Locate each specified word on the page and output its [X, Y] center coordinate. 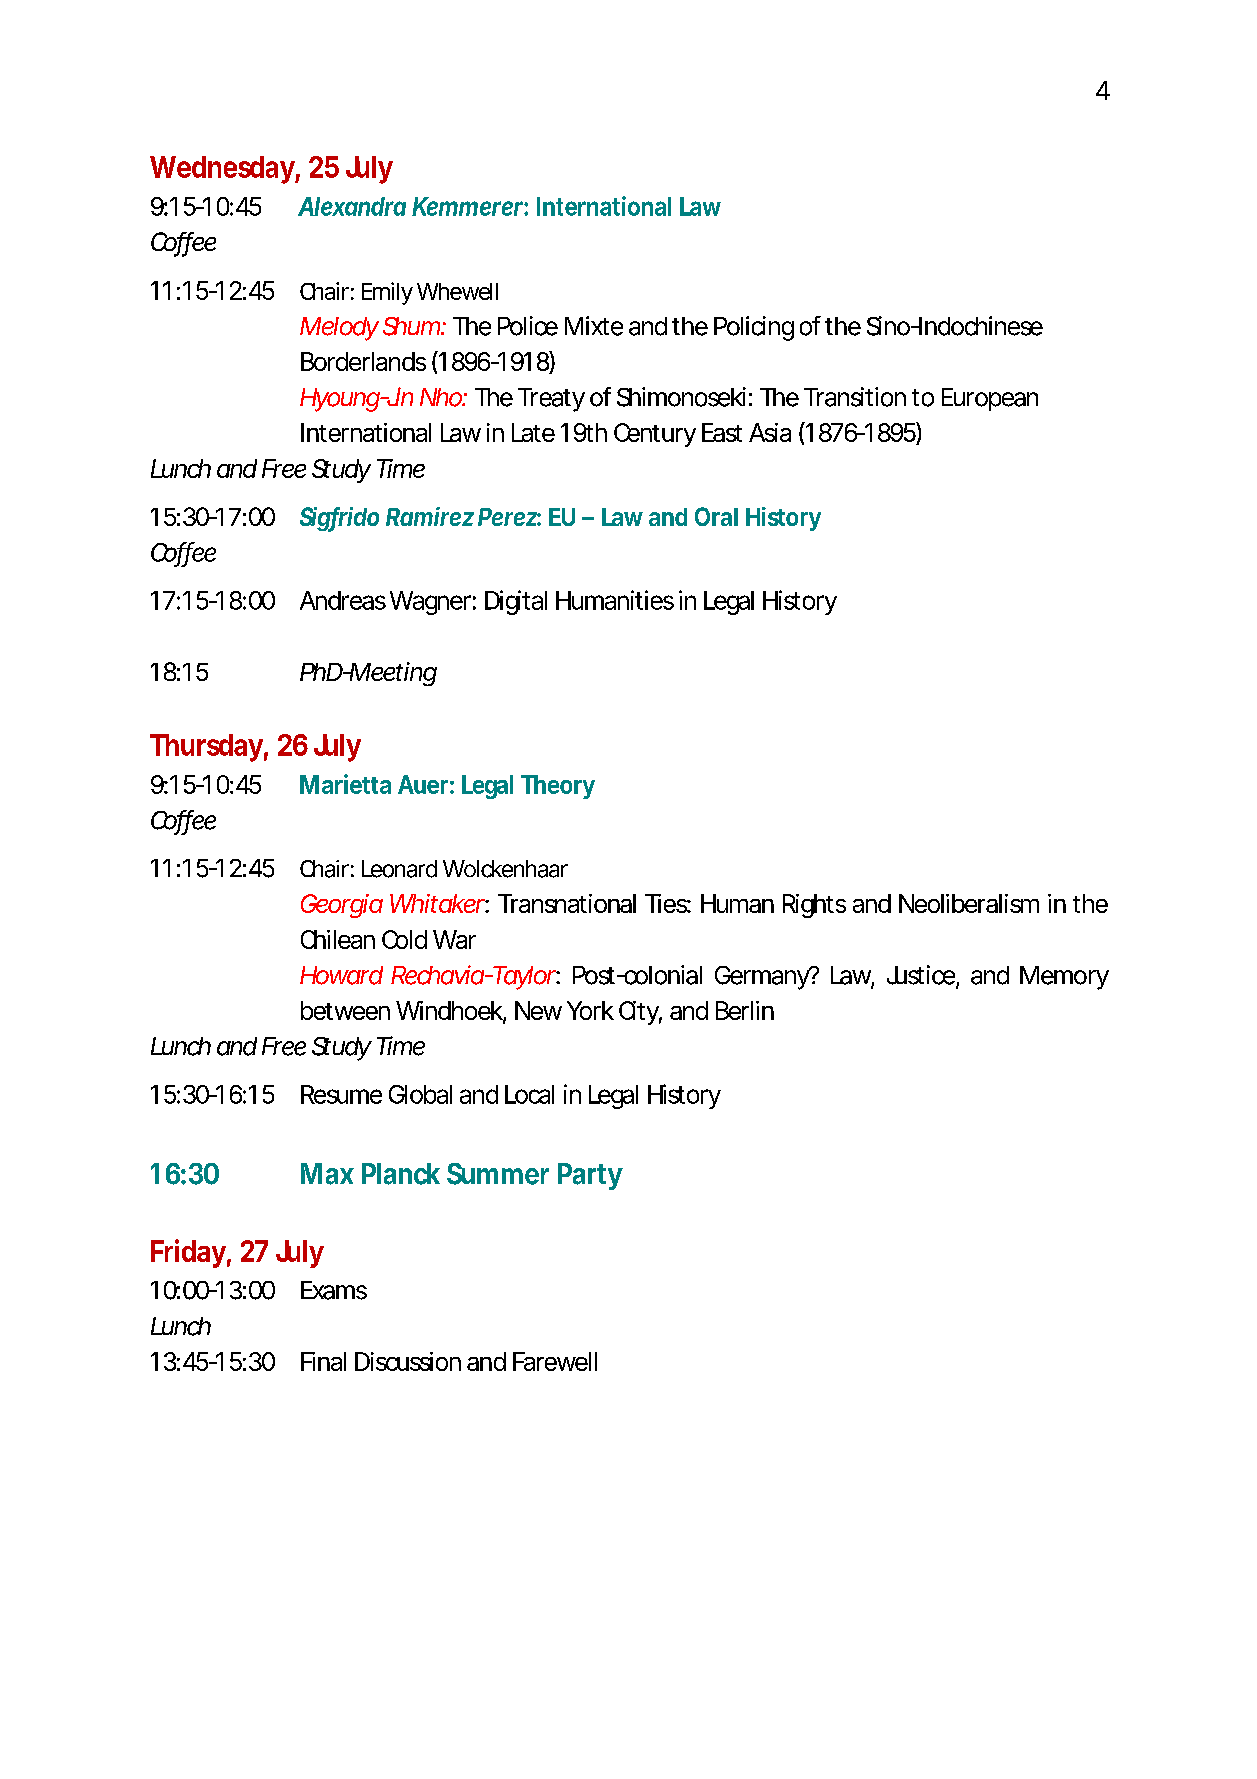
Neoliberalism [969, 903]
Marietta [345, 784]
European [990, 399]
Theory [558, 787]
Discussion [408, 1361]
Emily [387, 293]
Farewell [555, 1361]
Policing [754, 328]
